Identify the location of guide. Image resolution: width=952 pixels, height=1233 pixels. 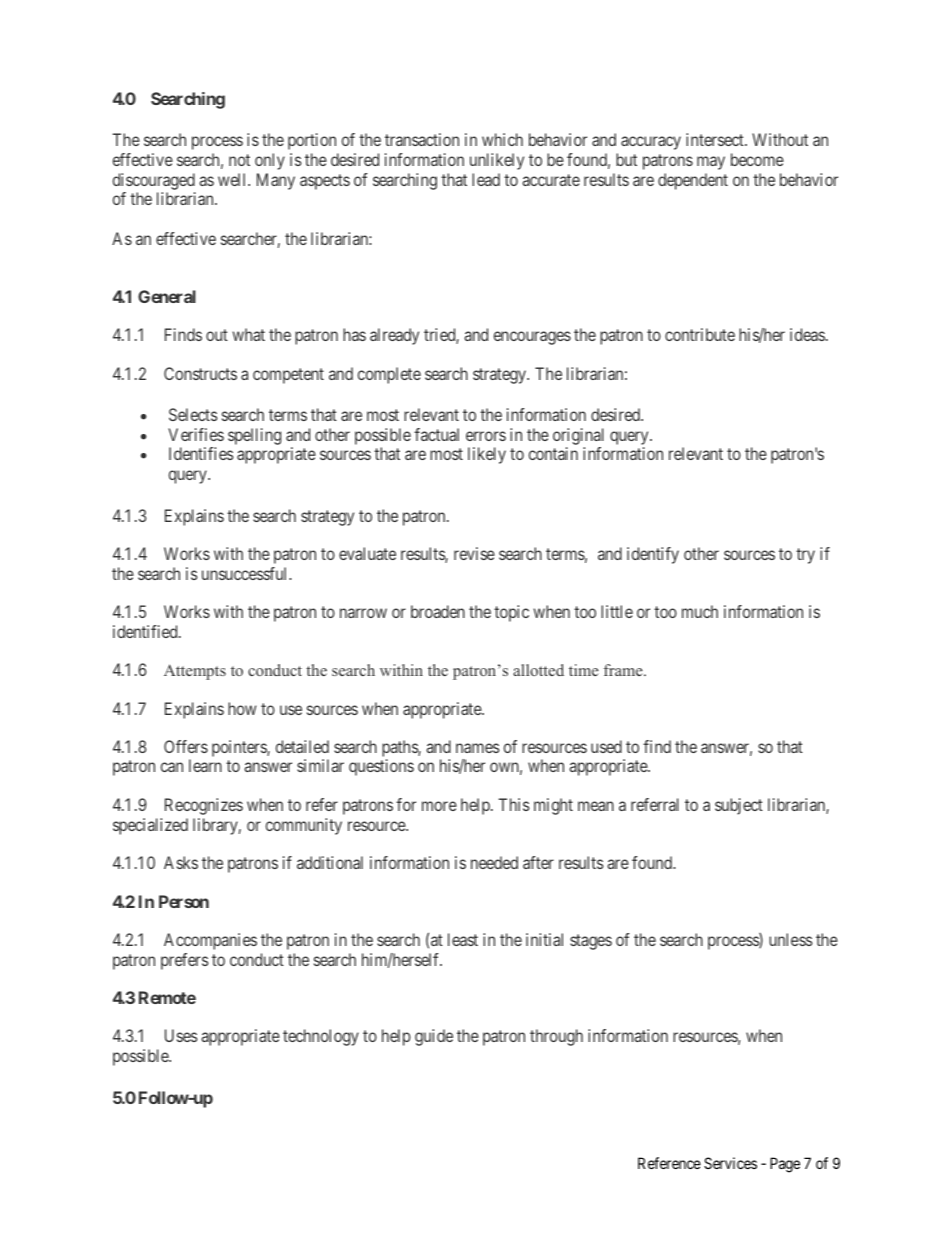
(434, 1037).
